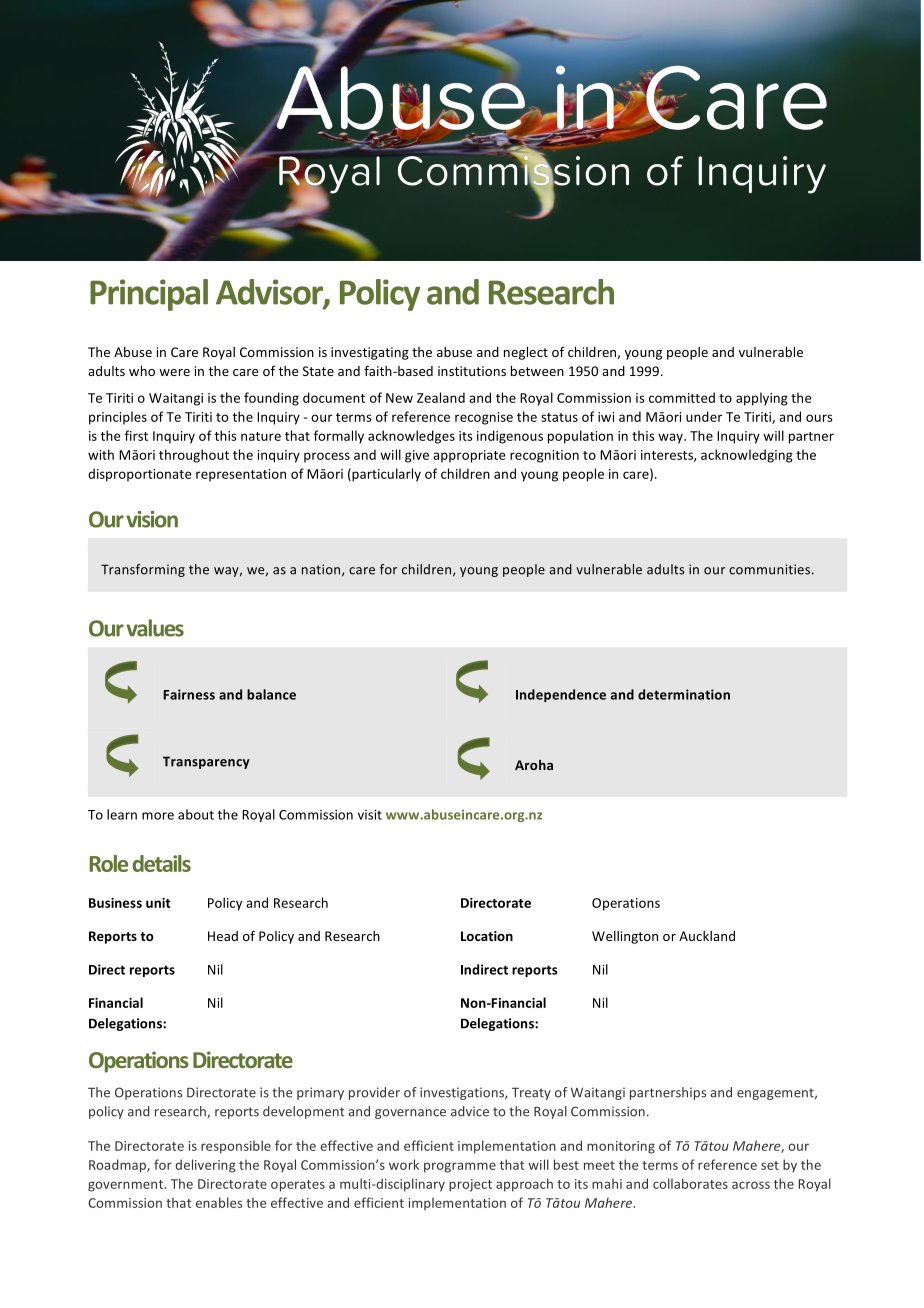 The height and width of the screenshot is (1308, 924). I want to click on Principal, so click(149, 295).
